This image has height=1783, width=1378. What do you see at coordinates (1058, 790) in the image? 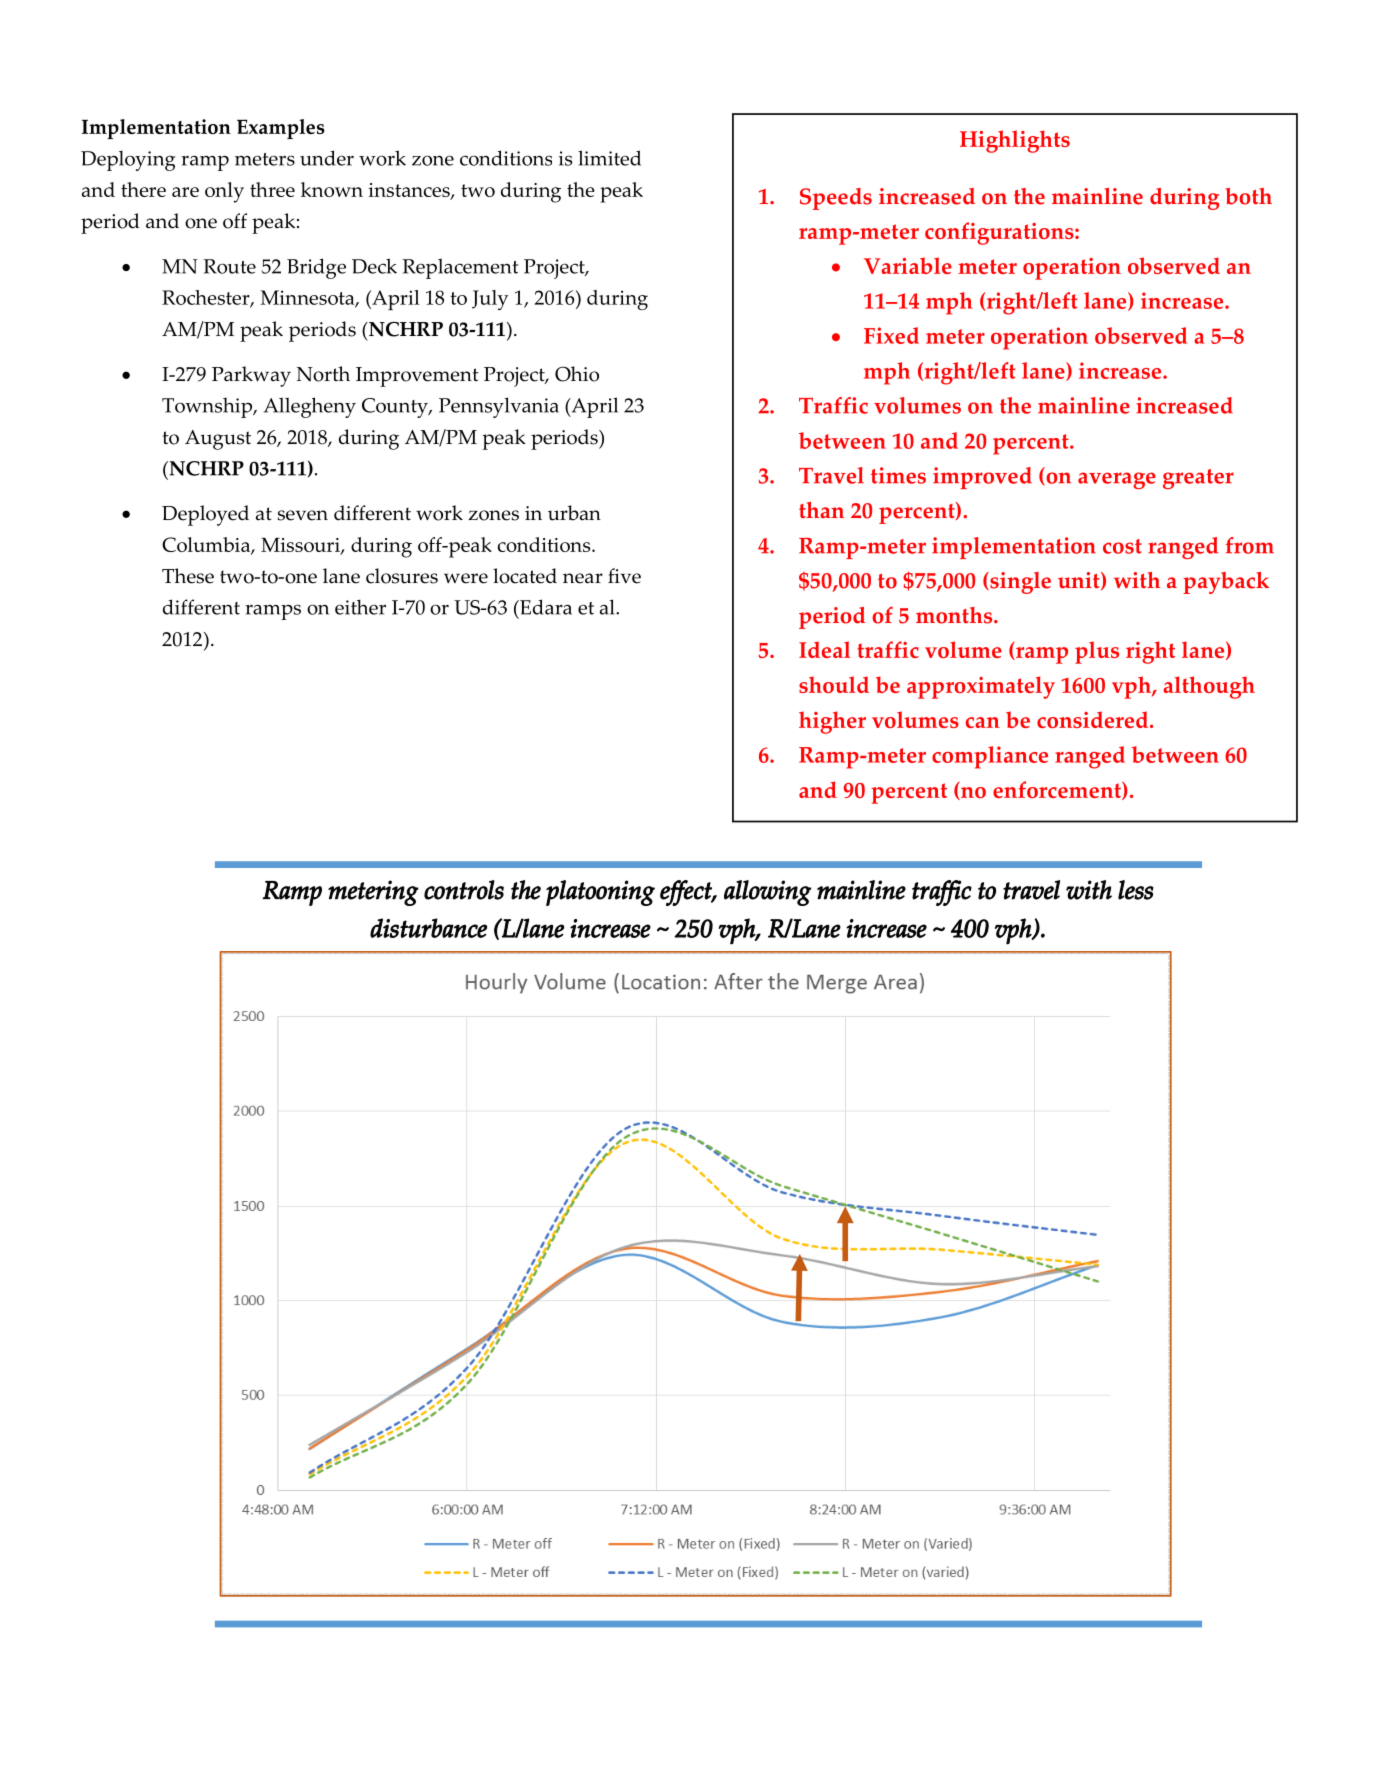
I see `enforcement` at bounding box center [1058, 790].
